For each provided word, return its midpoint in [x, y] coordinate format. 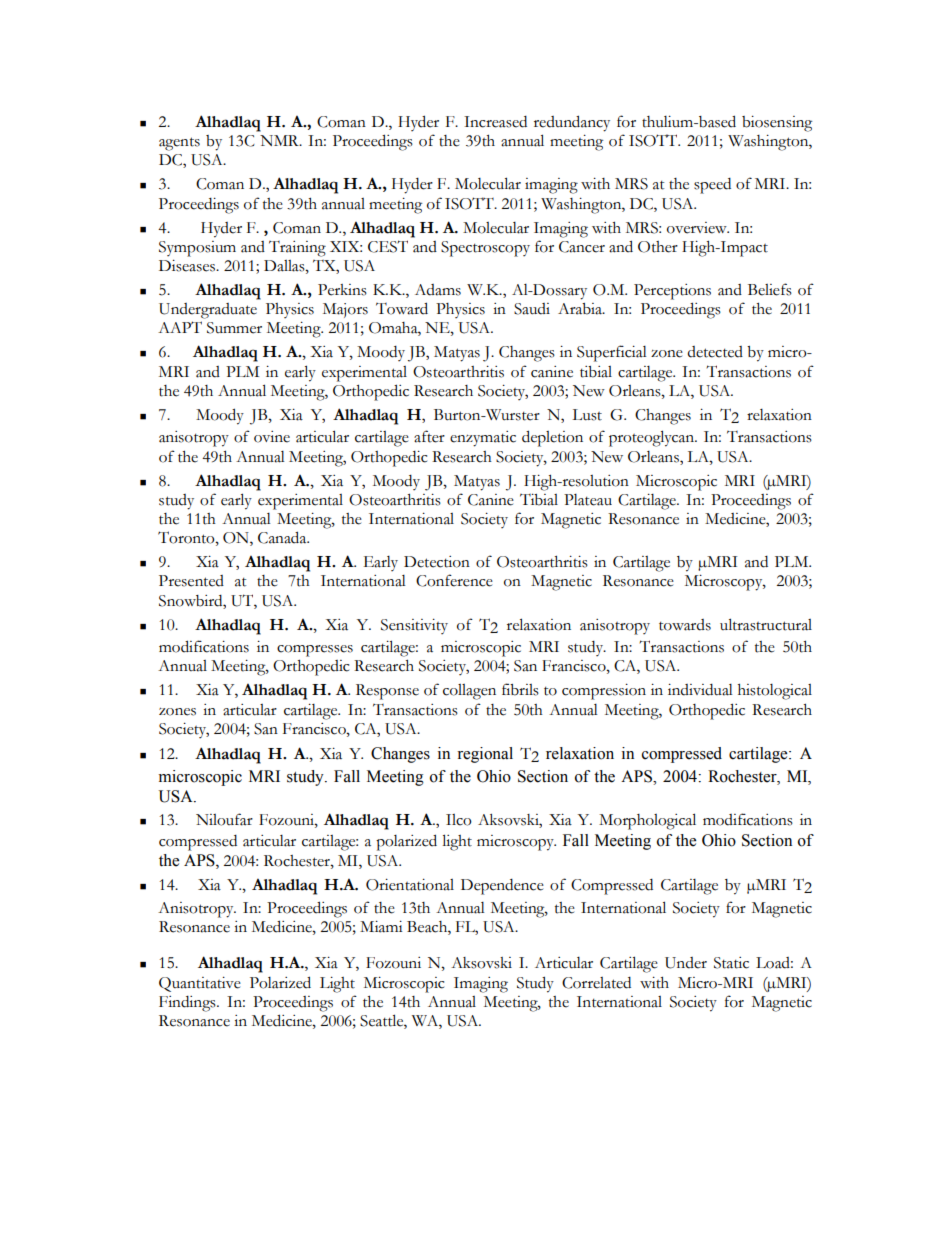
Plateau [588, 500]
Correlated [596, 983]
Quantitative [200, 984]
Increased [495, 122]
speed [712, 186]
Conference [454, 580]
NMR [280, 140]
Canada [283, 537]
